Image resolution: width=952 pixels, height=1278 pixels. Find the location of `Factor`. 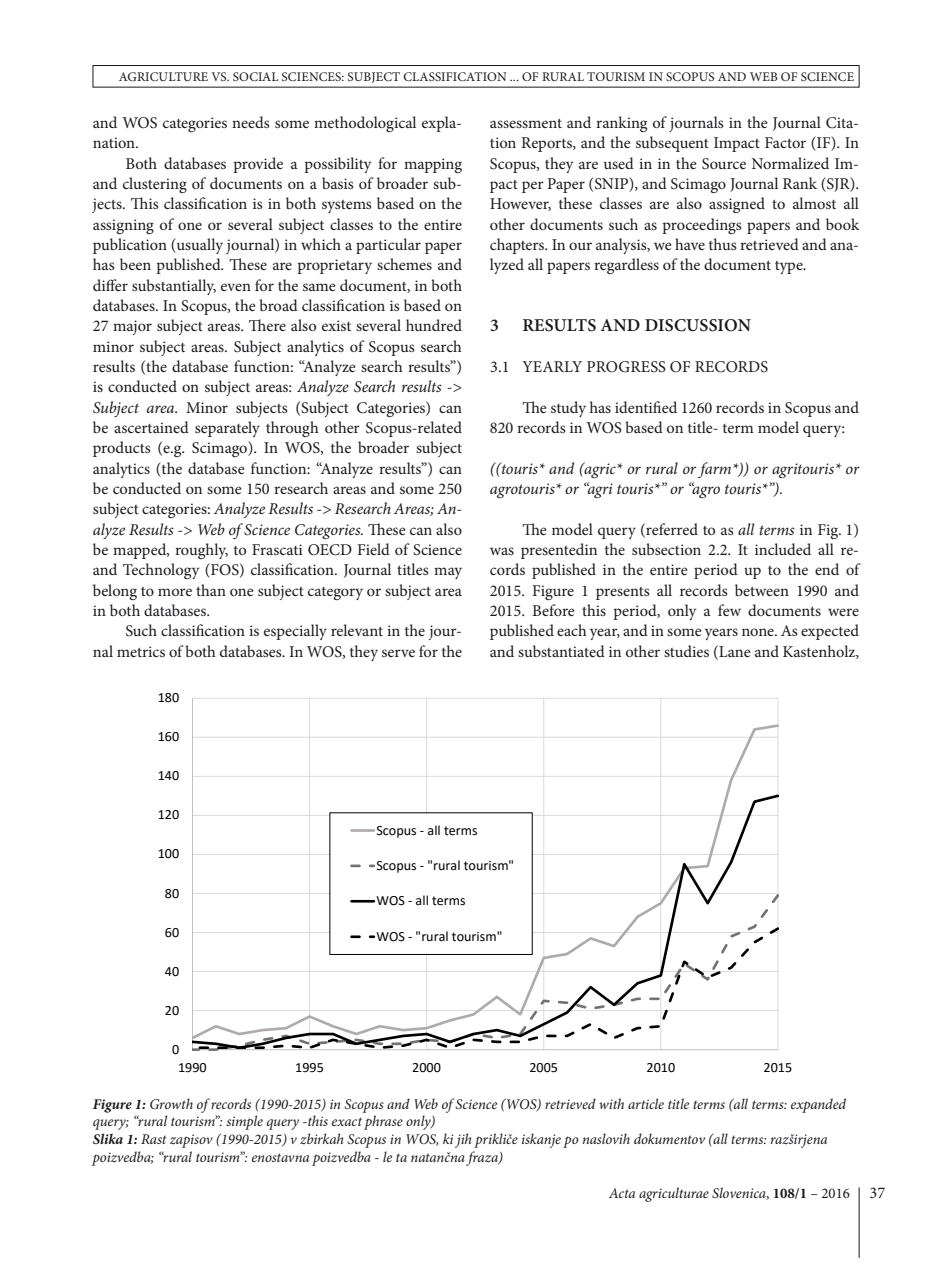

Factor is located at coordinates (785, 142).
